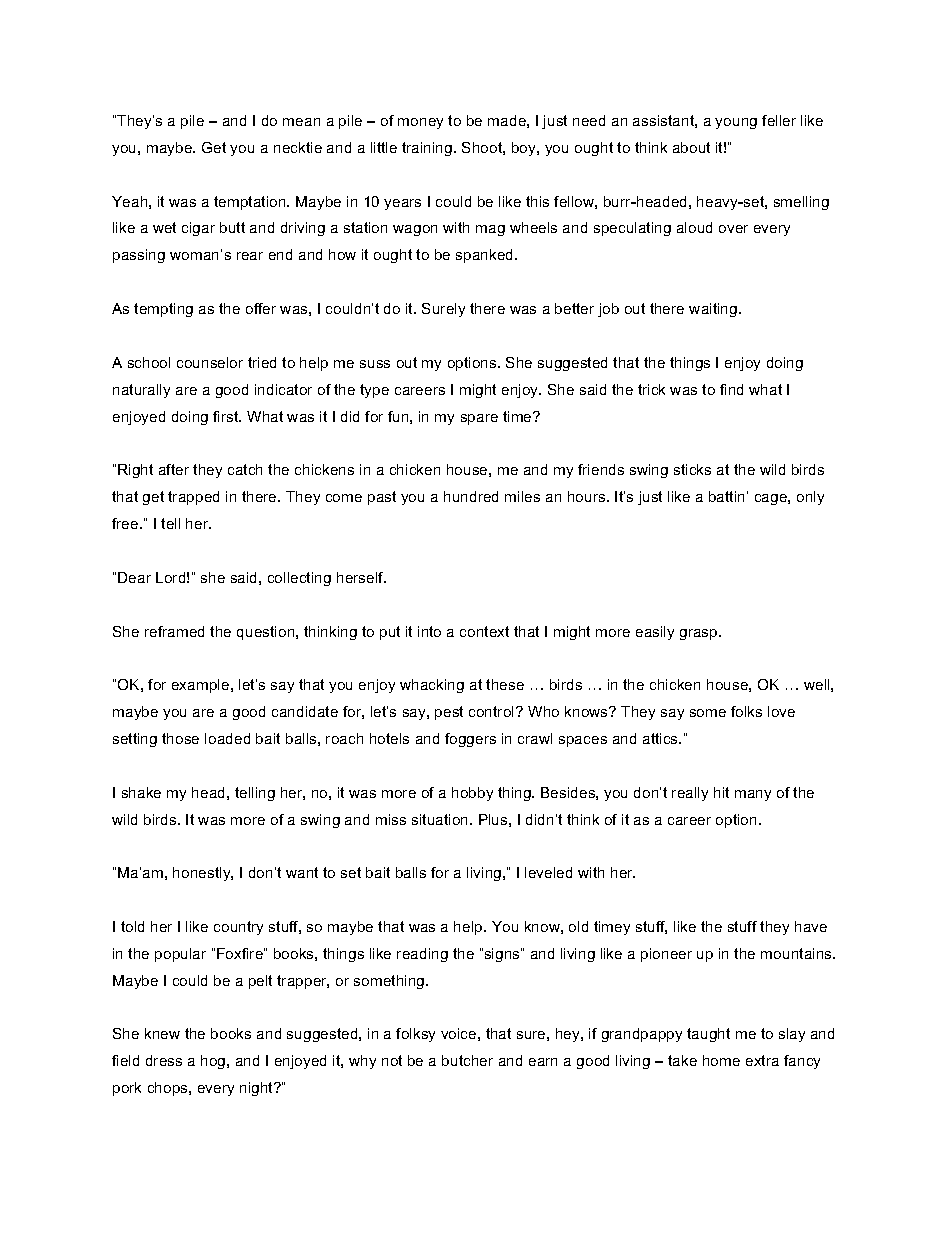 This screenshot has height=1233, width=952. What do you see at coordinates (811, 926) in the screenshot?
I see `have` at bounding box center [811, 926].
